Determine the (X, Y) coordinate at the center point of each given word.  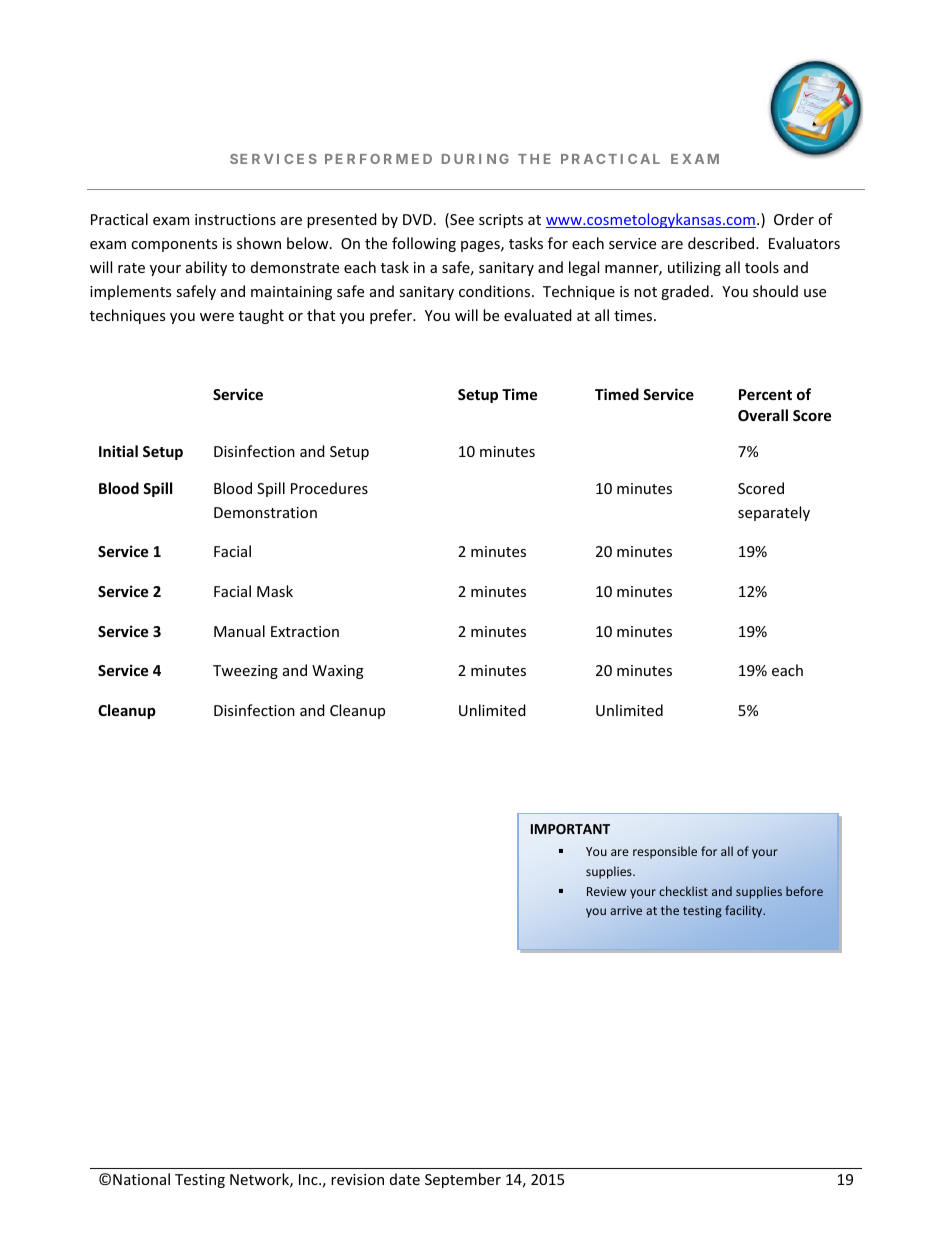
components (174, 245)
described (721, 243)
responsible (665, 852)
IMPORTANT (570, 829)
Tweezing (245, 672)
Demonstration (265, 512)
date (405, 1179)
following (424, 244)
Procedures (329, 488)
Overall (763, 415)
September (463, 1180)
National (141, 1179)
